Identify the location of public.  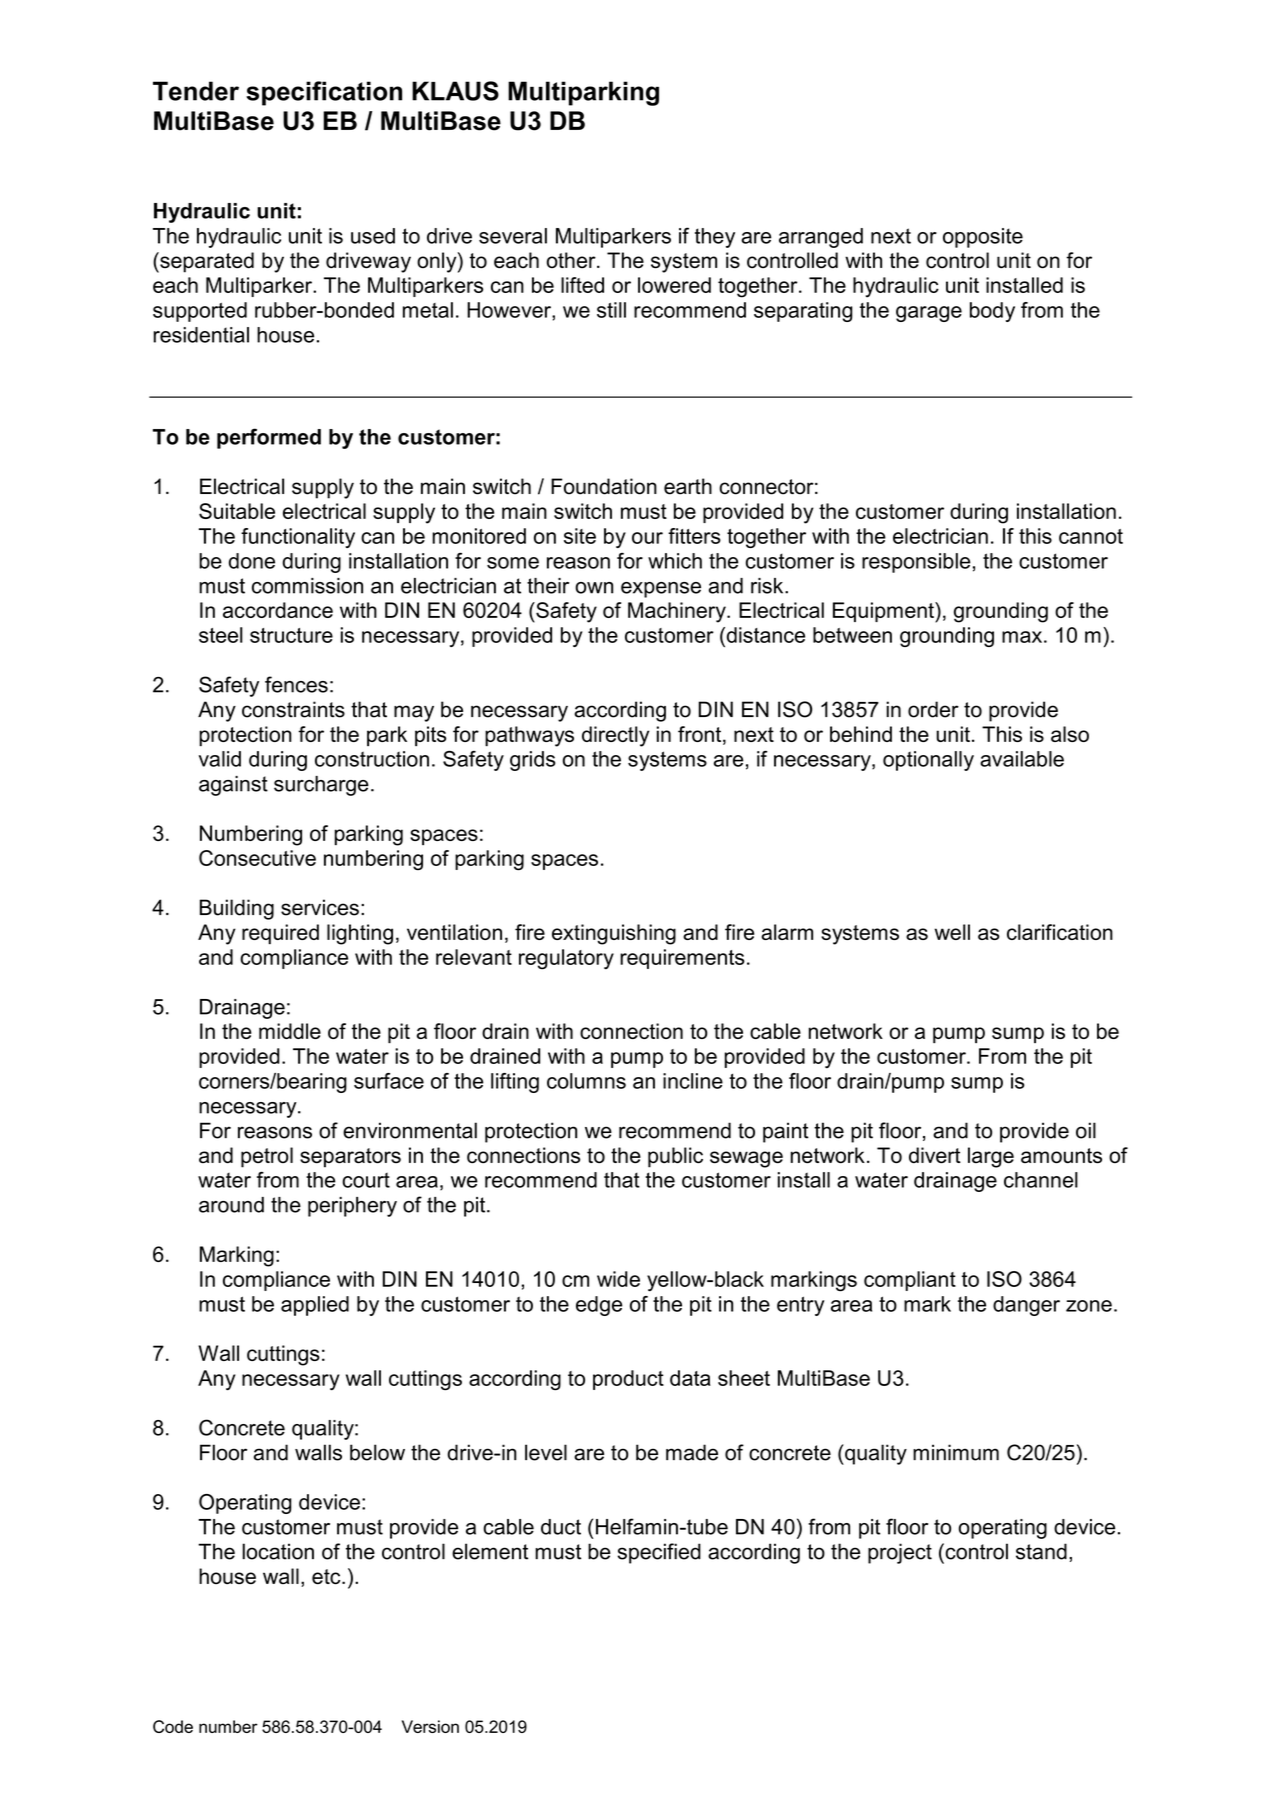
(675, 1157).
